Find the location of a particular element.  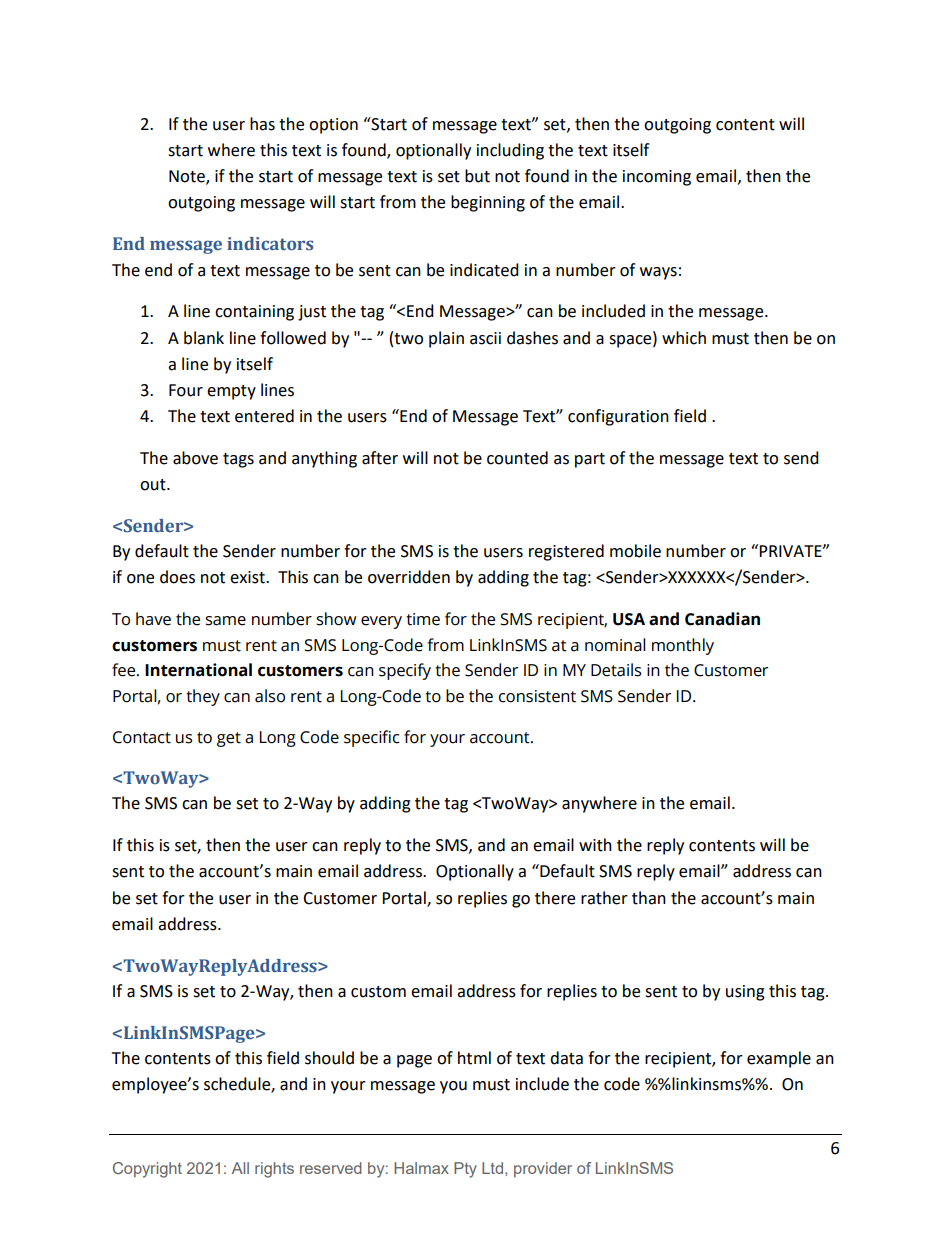

incoming is located at coordinates (657, 178).
